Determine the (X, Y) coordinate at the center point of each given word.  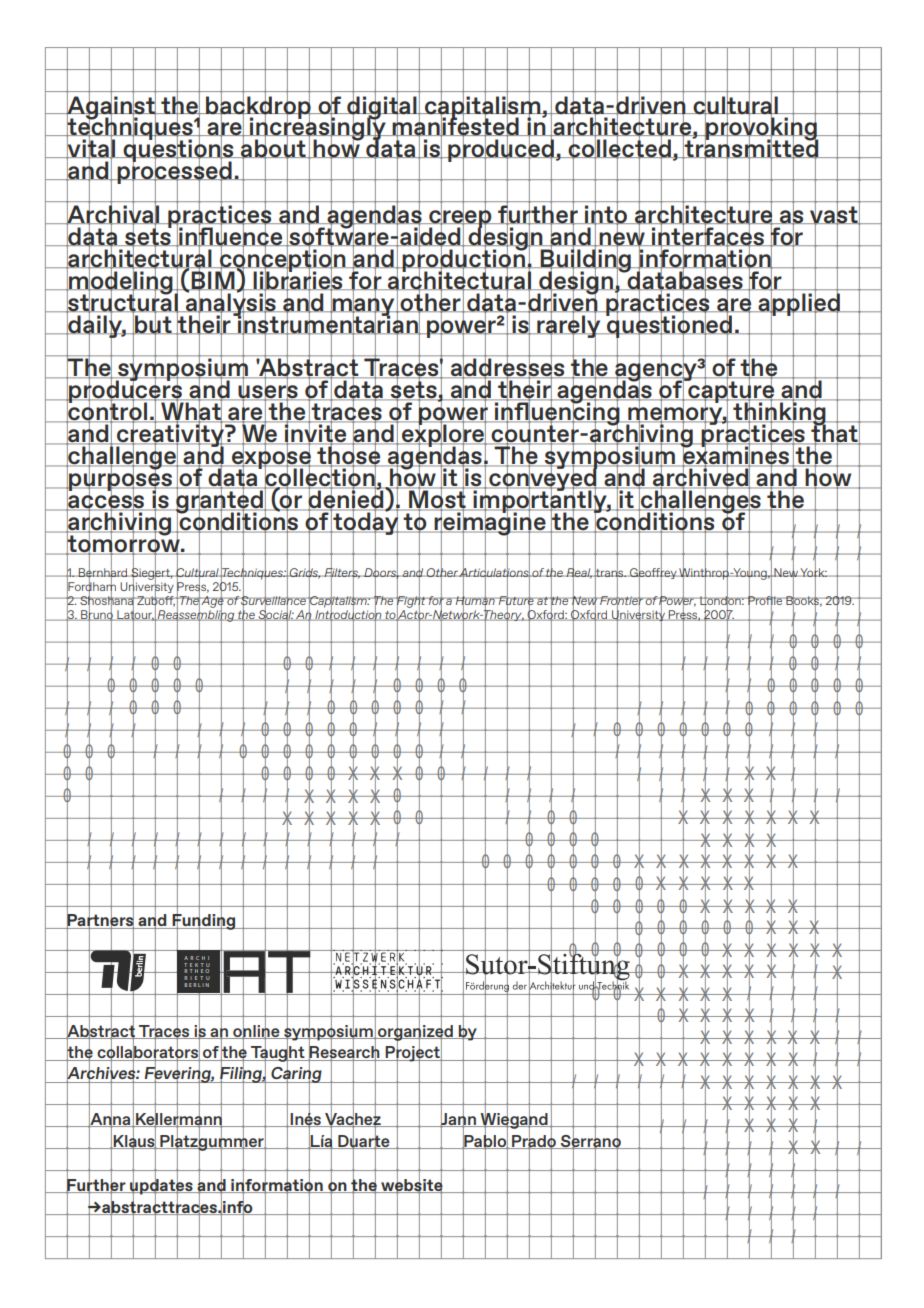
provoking (761, 129)
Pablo (485, 1140)
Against (111, 107)
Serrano (591, 1140)
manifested (456, 127)
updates (161, 1186)
